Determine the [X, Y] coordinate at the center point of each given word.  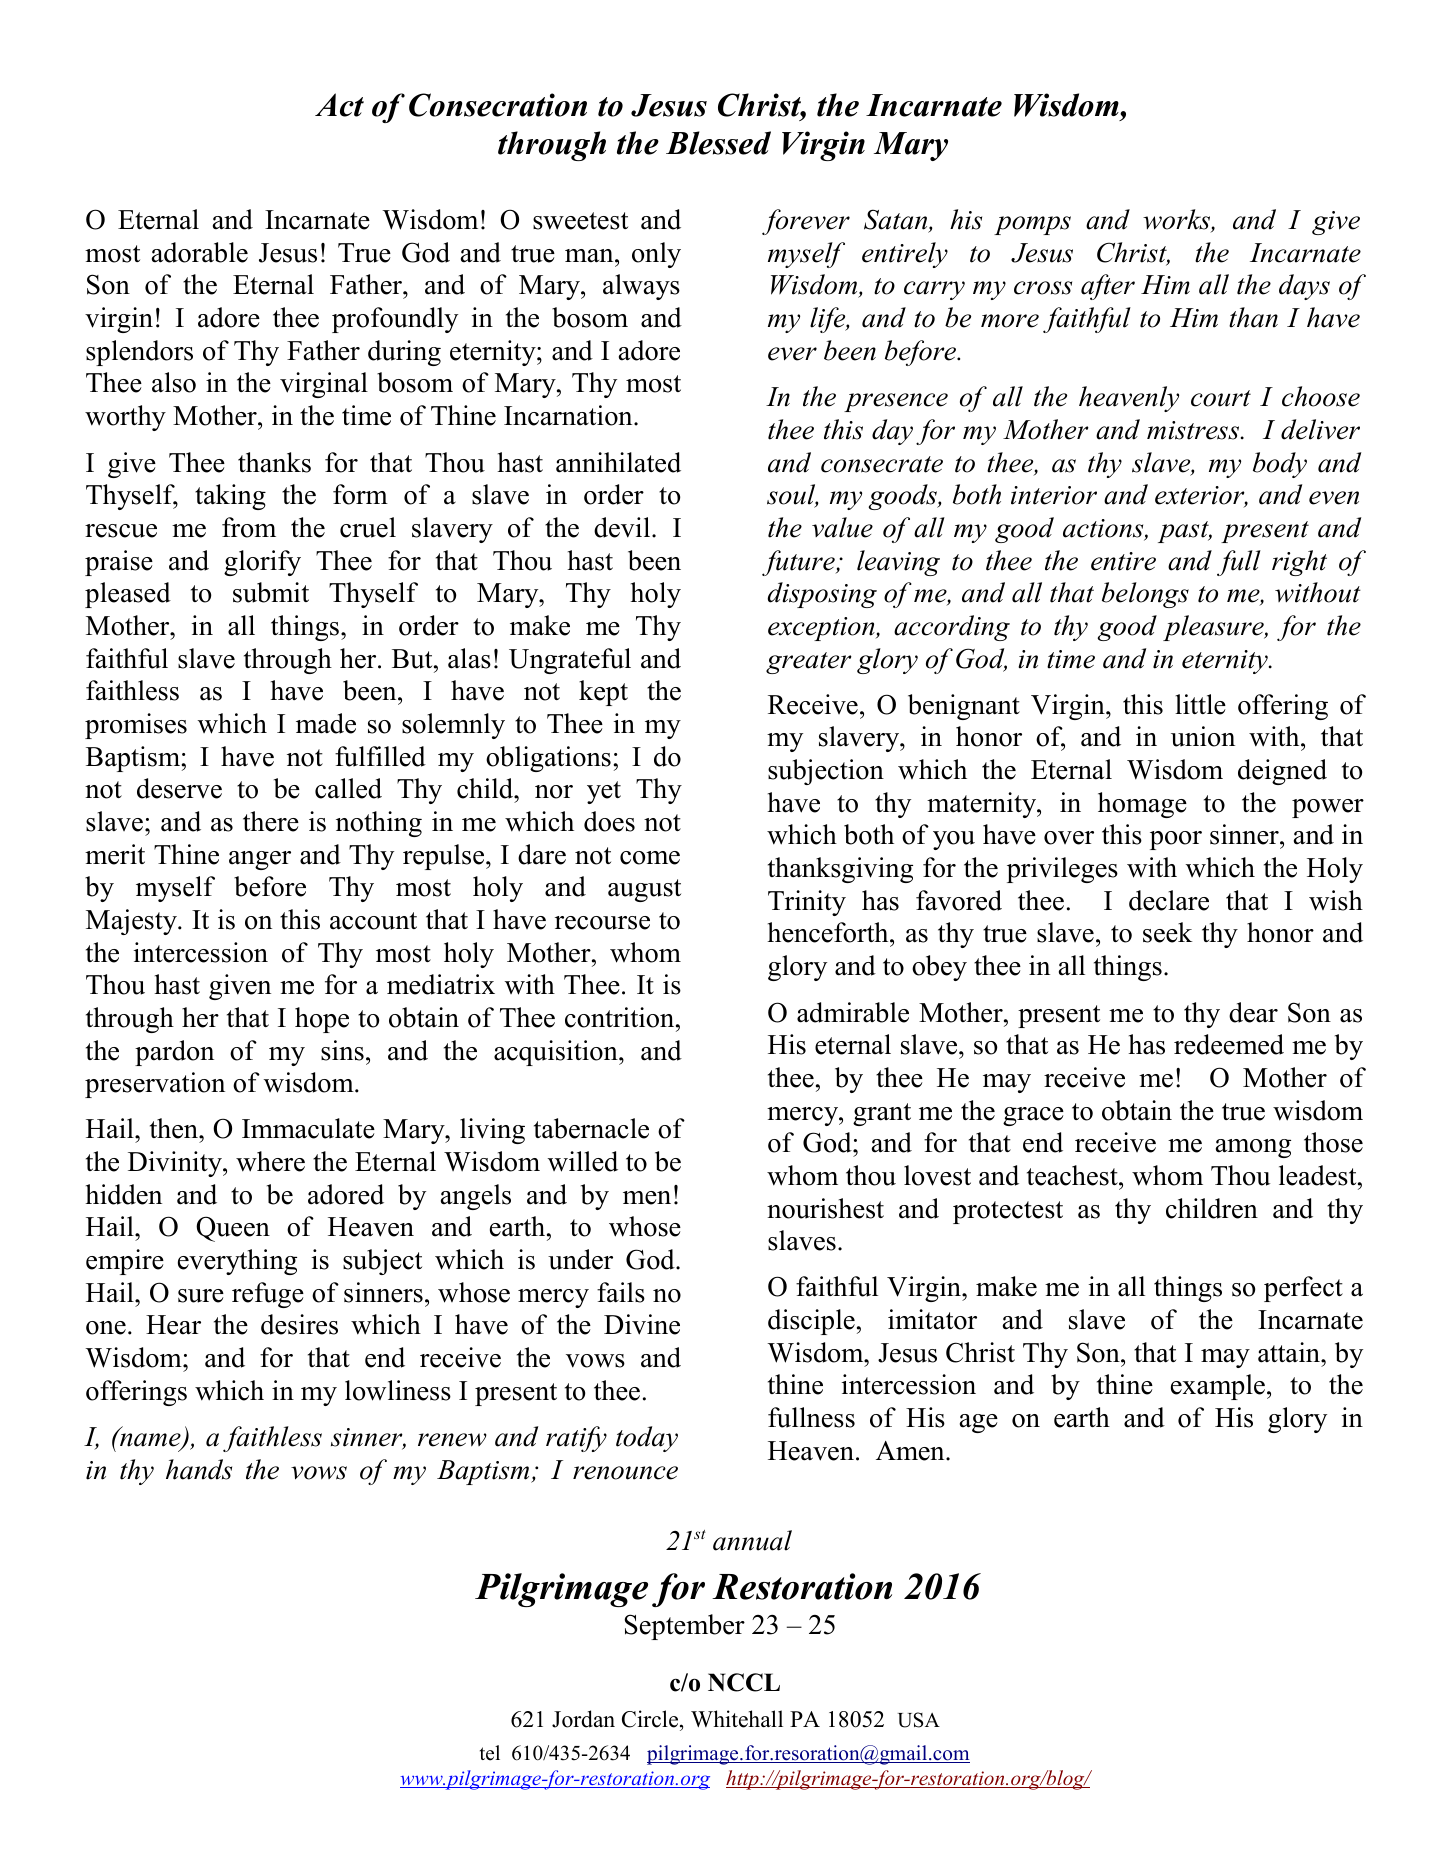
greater [809, 663]
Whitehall [737, 1719]
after [1108, 287]
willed [583, 1161]
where [270, 1161]
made [326, 723]
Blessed [718, 143]
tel [490, 1753]
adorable [200, 252]
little [1200, 704]
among [1253, 1148]
